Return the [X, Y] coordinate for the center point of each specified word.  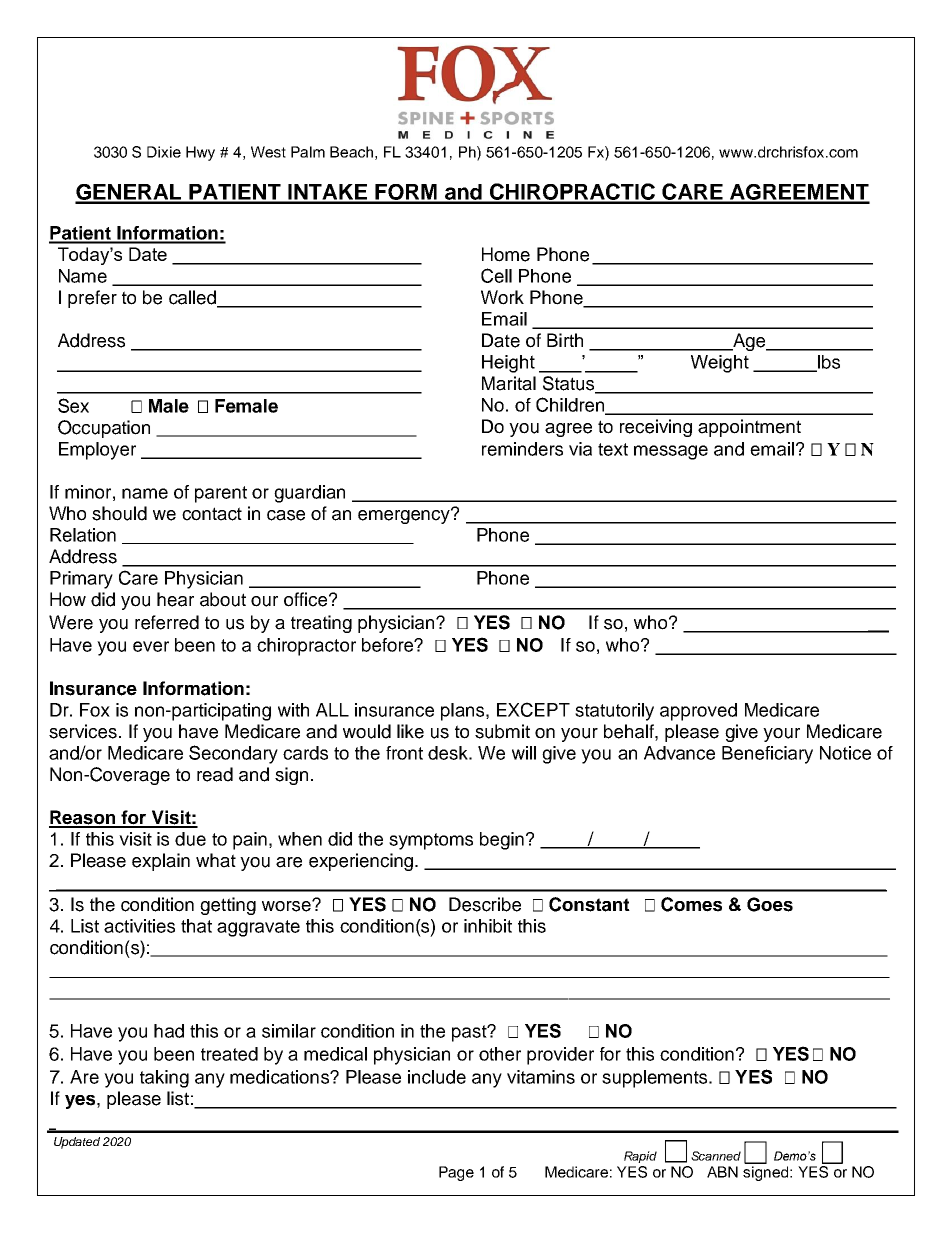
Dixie [164, 152]
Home [506, 254]
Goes [770, 904]
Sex [73, 405]
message [671, 452]
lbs [828, 363]
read [215, 774]
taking [164, 1079]
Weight [720, 364]
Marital [509, 383]
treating [321, 624]
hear [175, 599]
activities [139, 926]
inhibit [488, 926]
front [404, 753]
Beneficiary [767, 755]
